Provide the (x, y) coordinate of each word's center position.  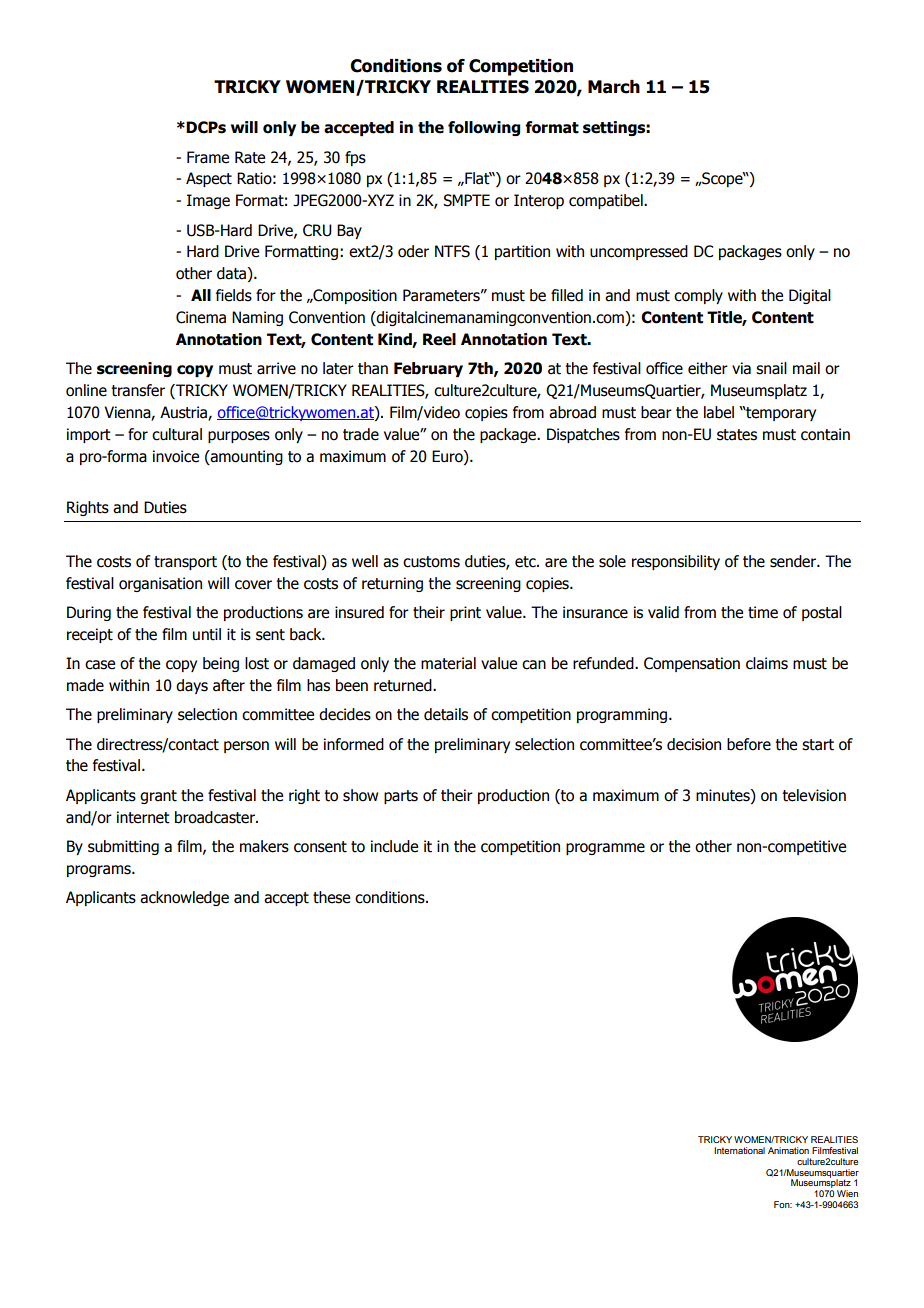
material (448, 663)
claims (767, 663)
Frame (208, 157)
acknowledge (184, 898)
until (207, 634)
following (484, 128)
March (614, 87)
